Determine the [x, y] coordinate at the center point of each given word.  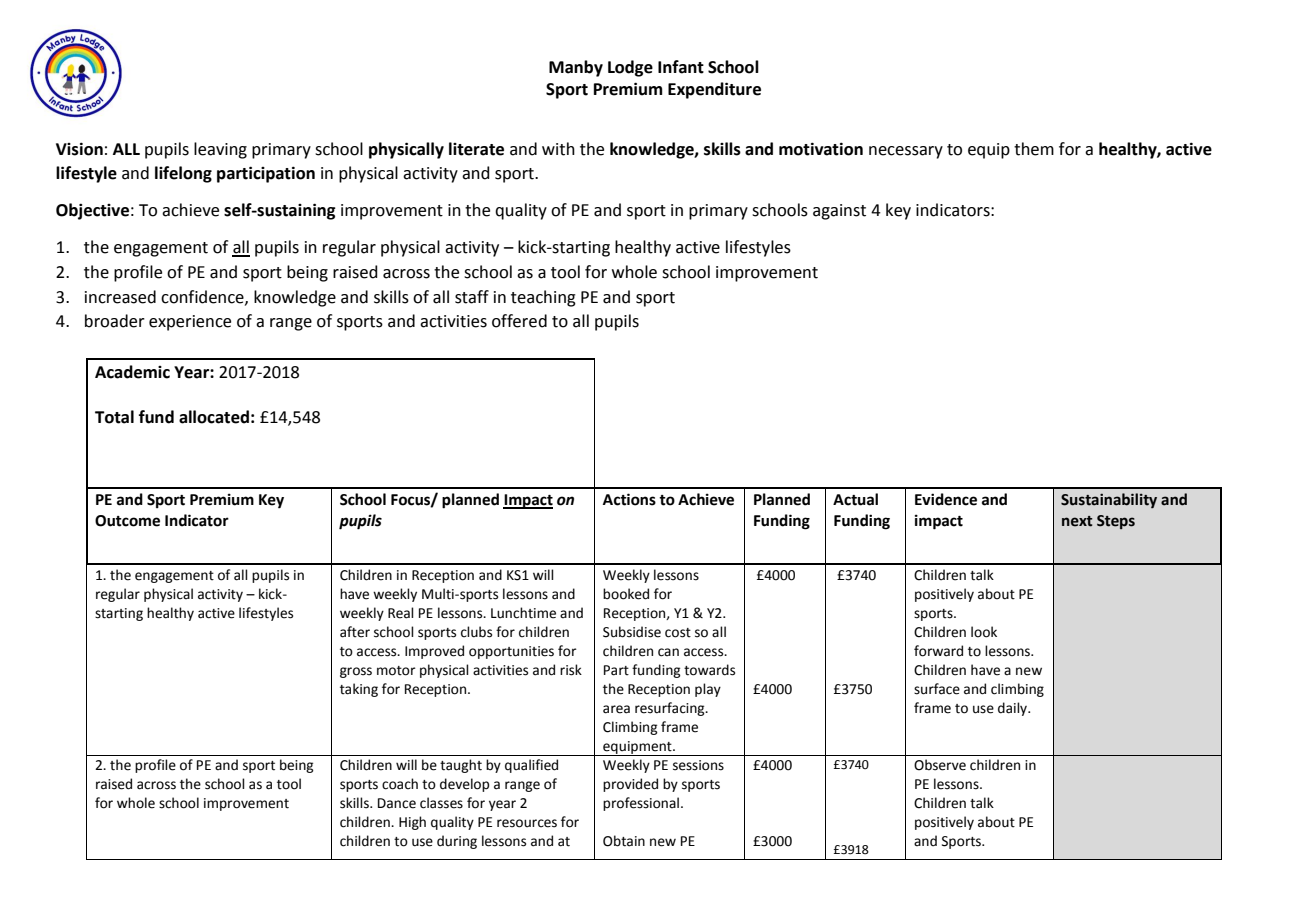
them [1034, 149]
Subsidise [632, 632]
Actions [629, 499]
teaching [543, 298]
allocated [214, 417]
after [355, 632]
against [839, 212]
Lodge [630, 68]
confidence [203, 297]
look [984, 632]
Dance [397, 803]
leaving [220, 150]
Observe [940, 765]
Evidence [946, 499]
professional [641, 804]
